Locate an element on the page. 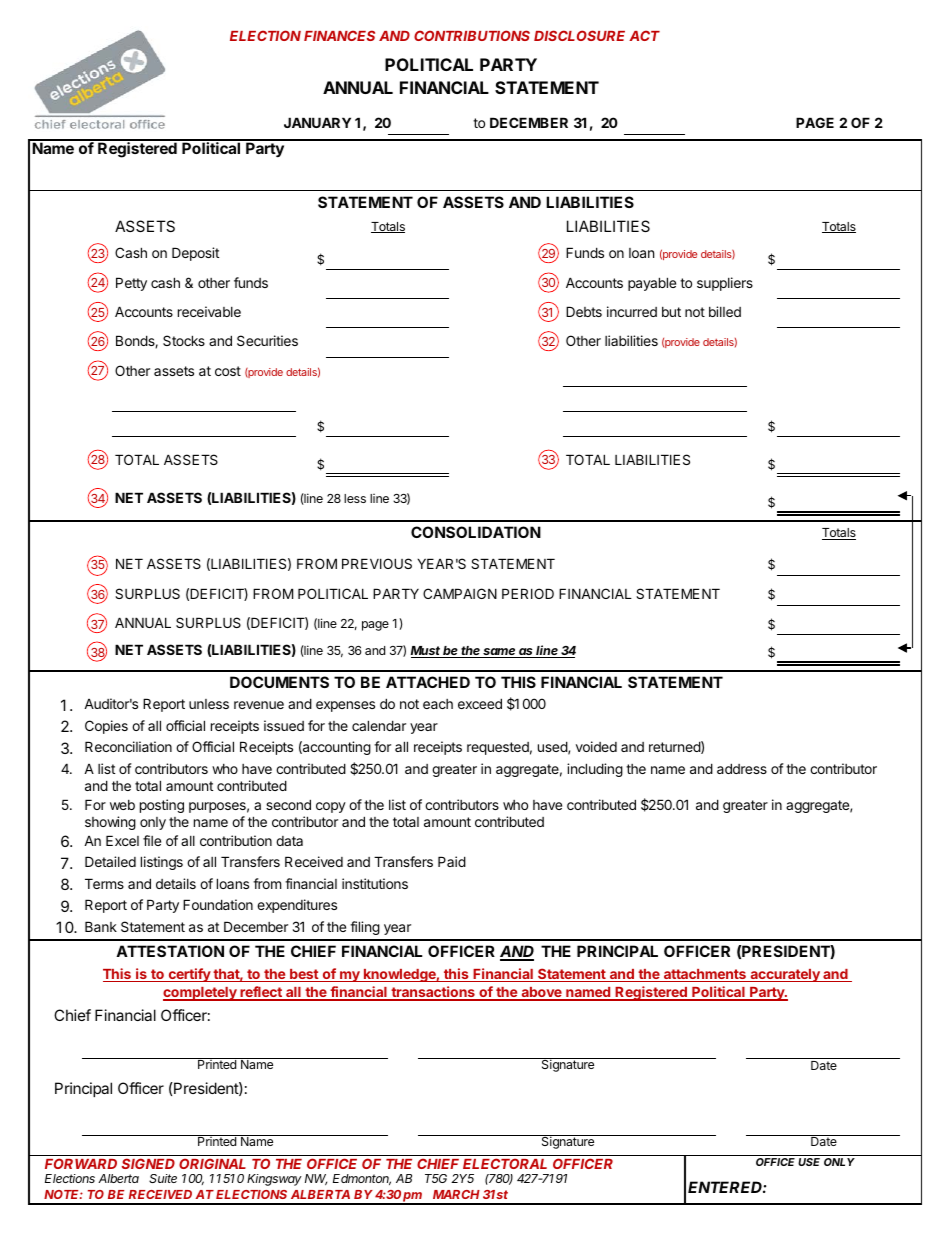  attachments is located at coordinates (704, 975).
